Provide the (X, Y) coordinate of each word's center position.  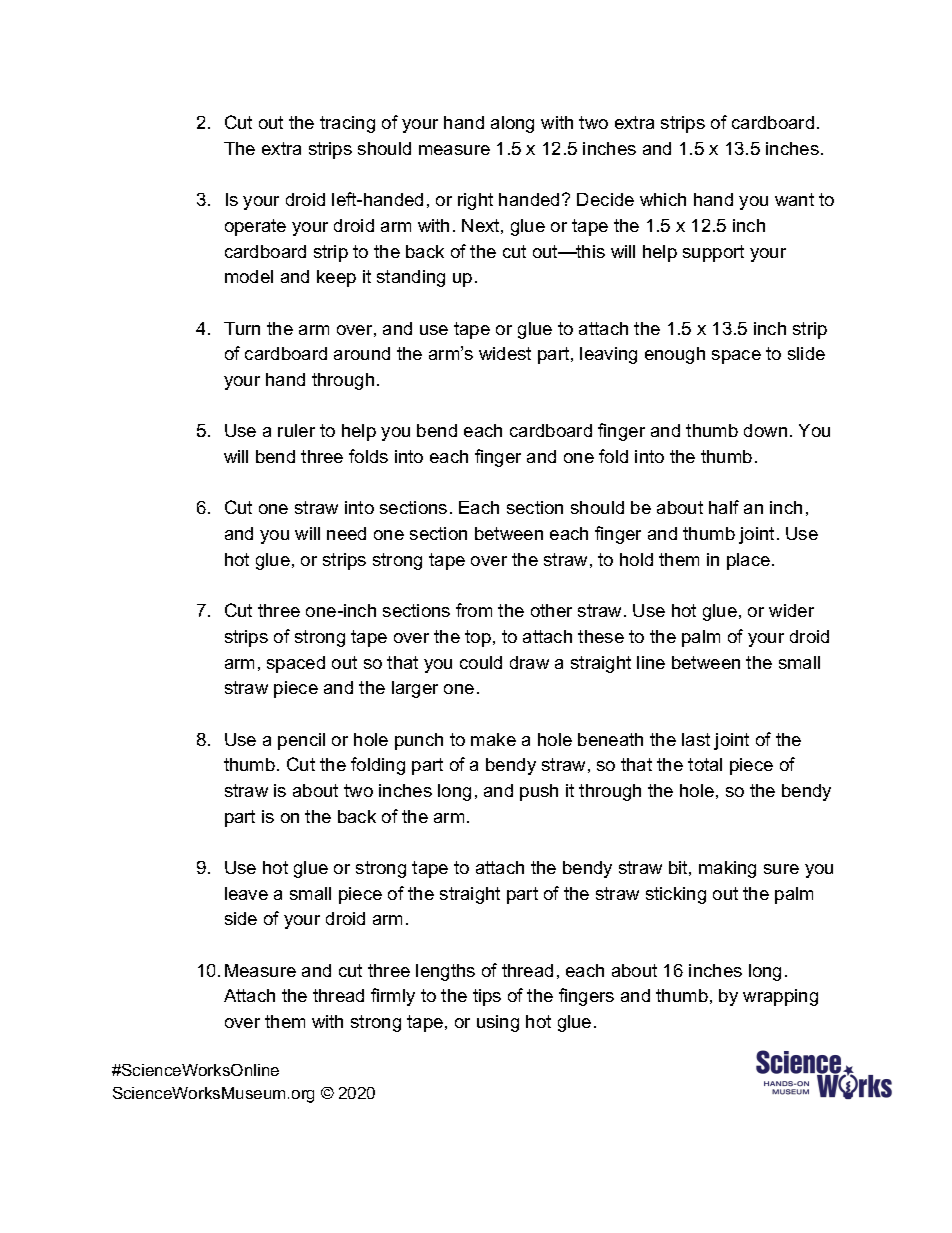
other (551, 610)
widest (505, 353)
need (346, 533)
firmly (393, 997)
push (539, 792)
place (748, 561)
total (705, 764)
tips (487, 997)
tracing (347, 124)
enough (675, 355)
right (475, 201)
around (362, 353)
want (794, 199)
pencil (301, 741)
